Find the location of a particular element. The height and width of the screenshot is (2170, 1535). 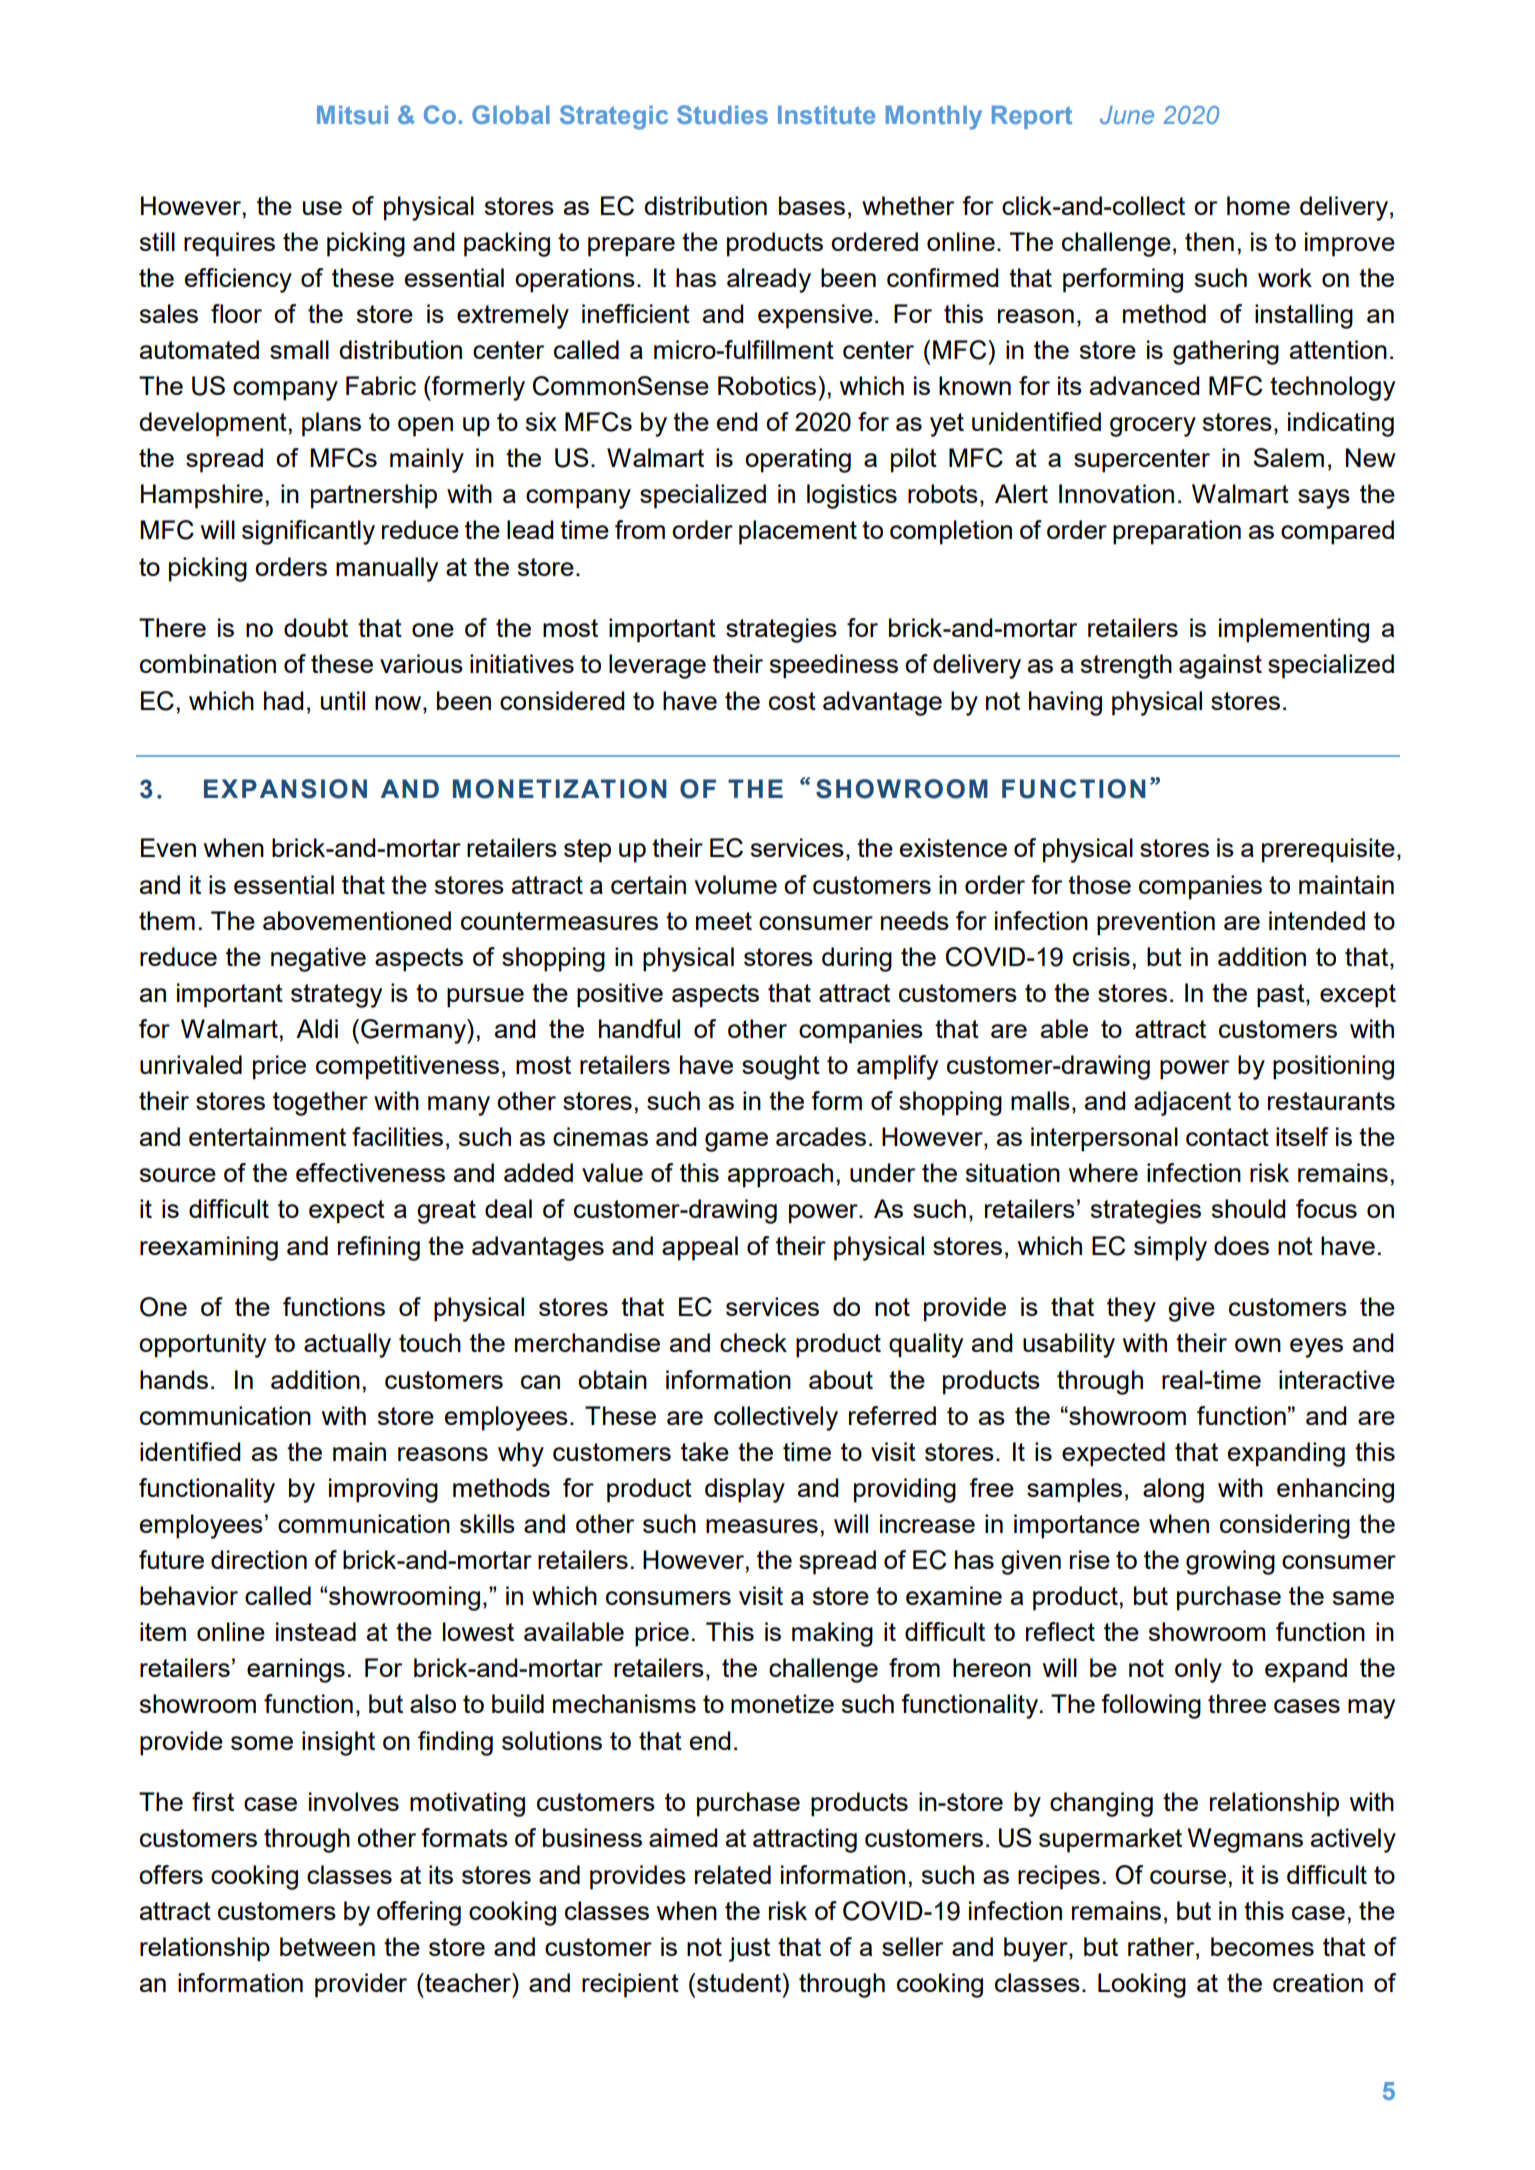

just is located at coordinates (749, 1949).
